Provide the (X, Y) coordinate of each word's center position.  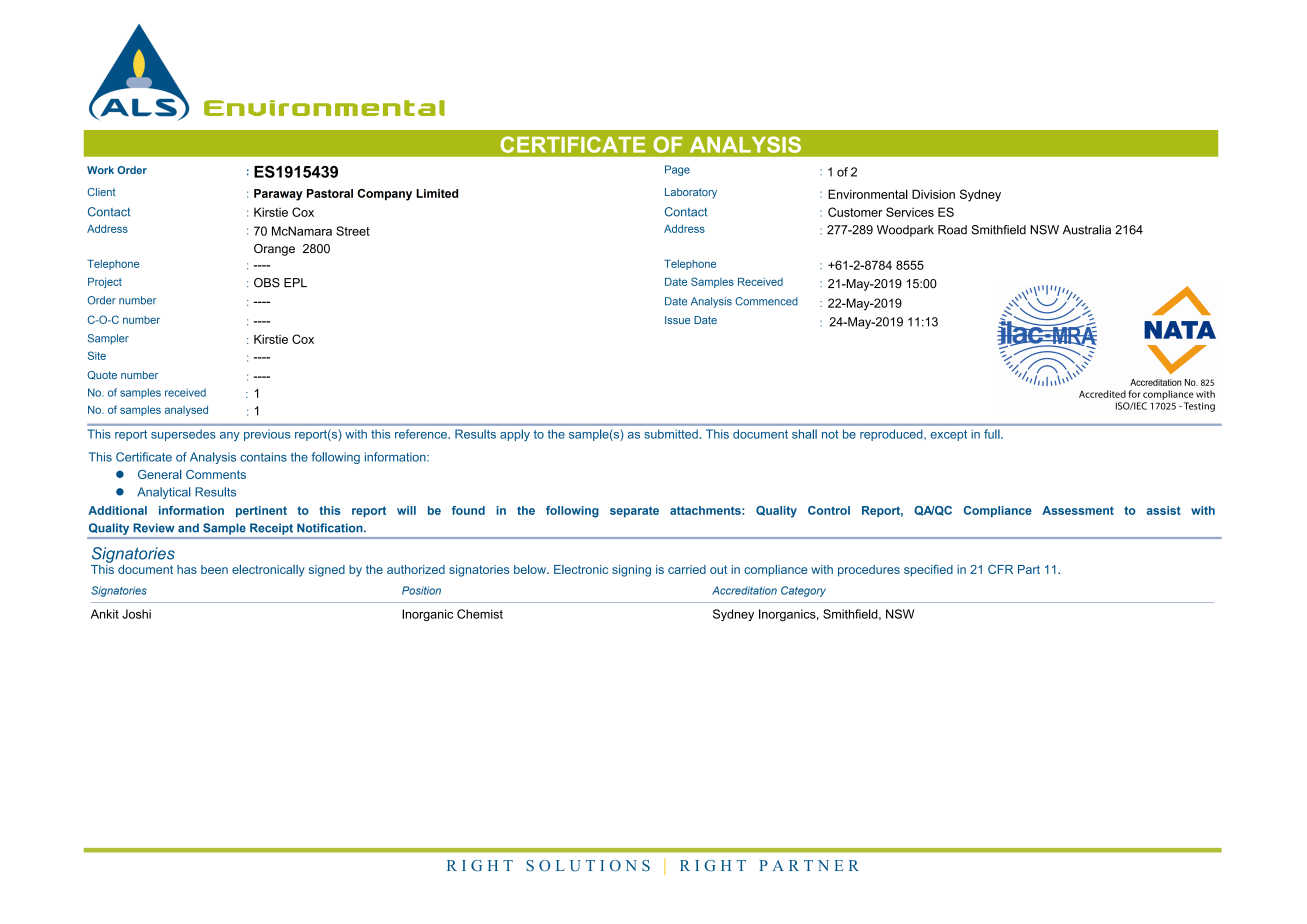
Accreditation (744, 590)
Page (677, 170)
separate (634, 511)
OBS (267, 283)
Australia (1087, 230)
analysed (186, 411)
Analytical (163, 493)
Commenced (766, 301)
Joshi (136, 614)
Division (933, 194)
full (993, 434)
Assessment (1078, 510)
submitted (671, 434)
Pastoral (330, 193)
